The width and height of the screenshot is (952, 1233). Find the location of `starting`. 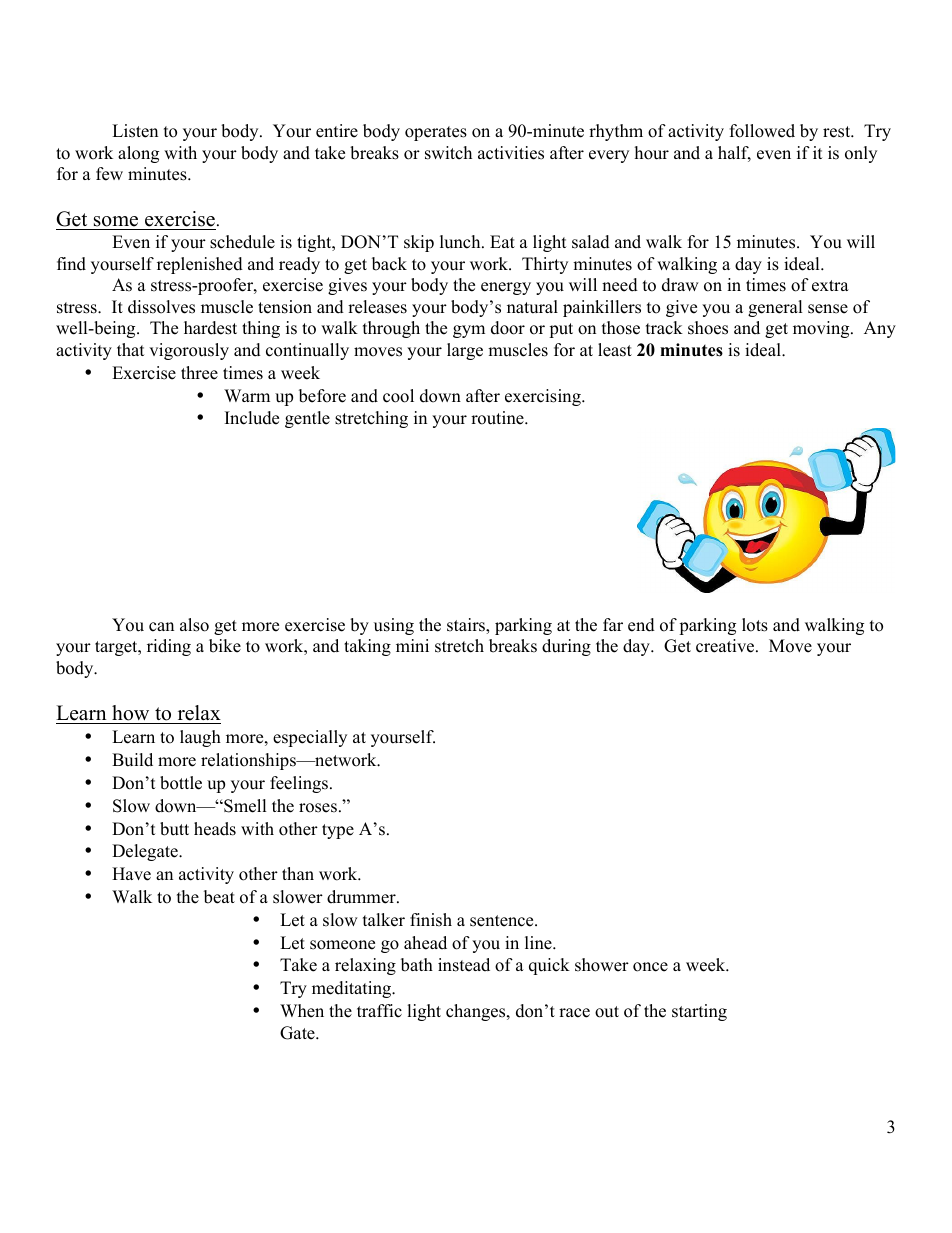

starting is located at coordinates (699, 1012).
